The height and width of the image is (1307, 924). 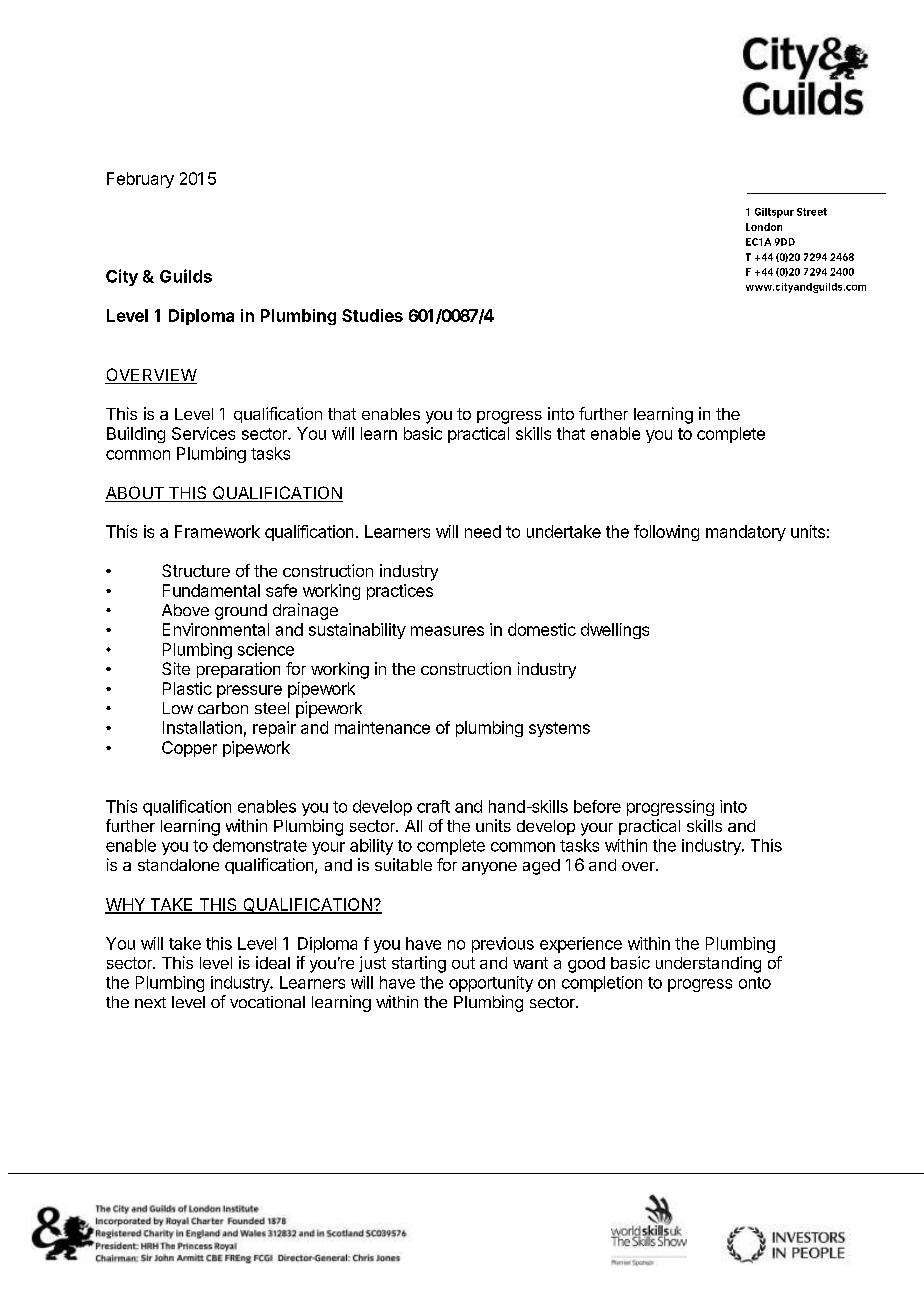 What do you see at coordinates (273, 962) in the image?
I see `ideal` at bounding box center [273, 962].
